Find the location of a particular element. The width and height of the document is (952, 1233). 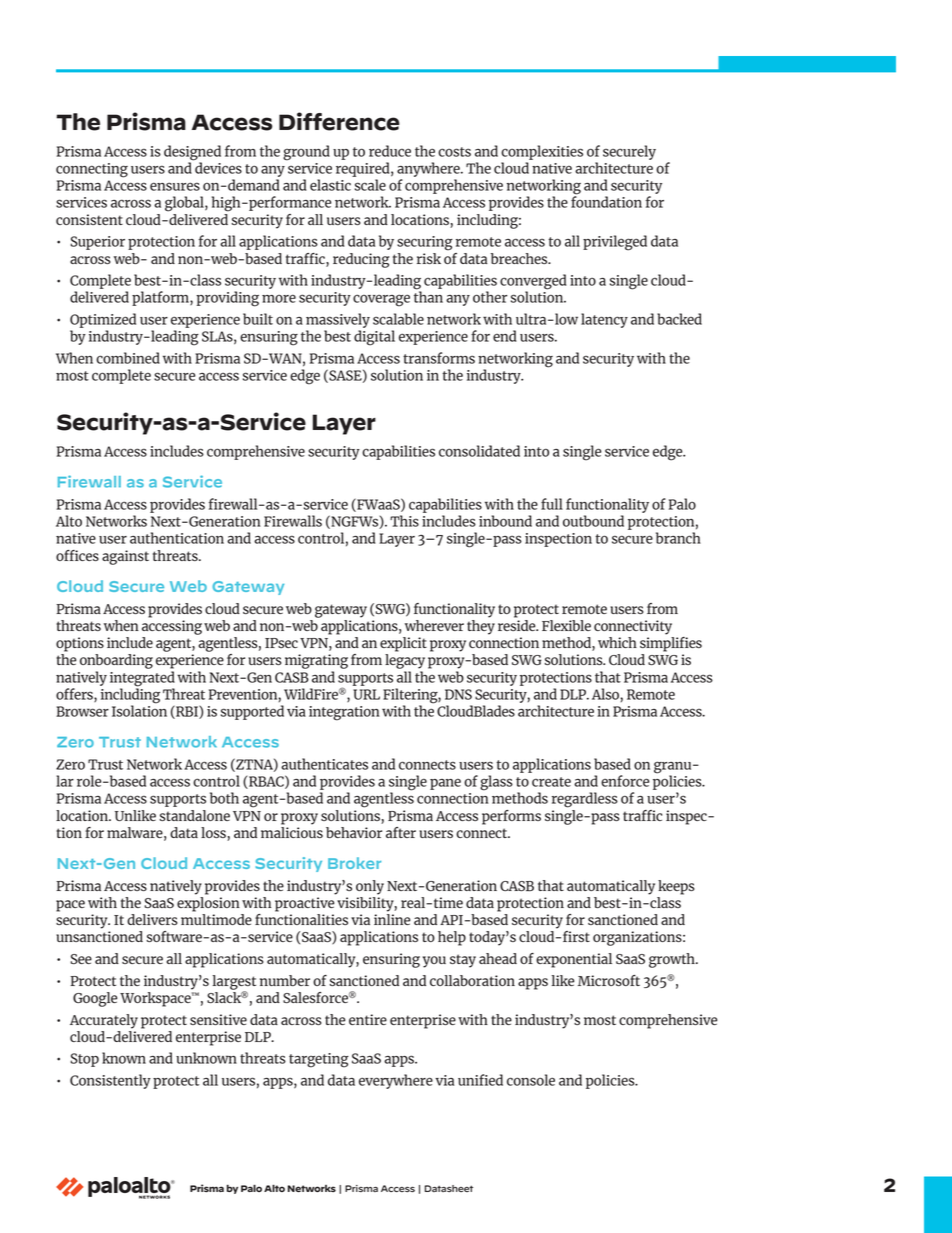

authenticates is located at coordinates (324, 764).
